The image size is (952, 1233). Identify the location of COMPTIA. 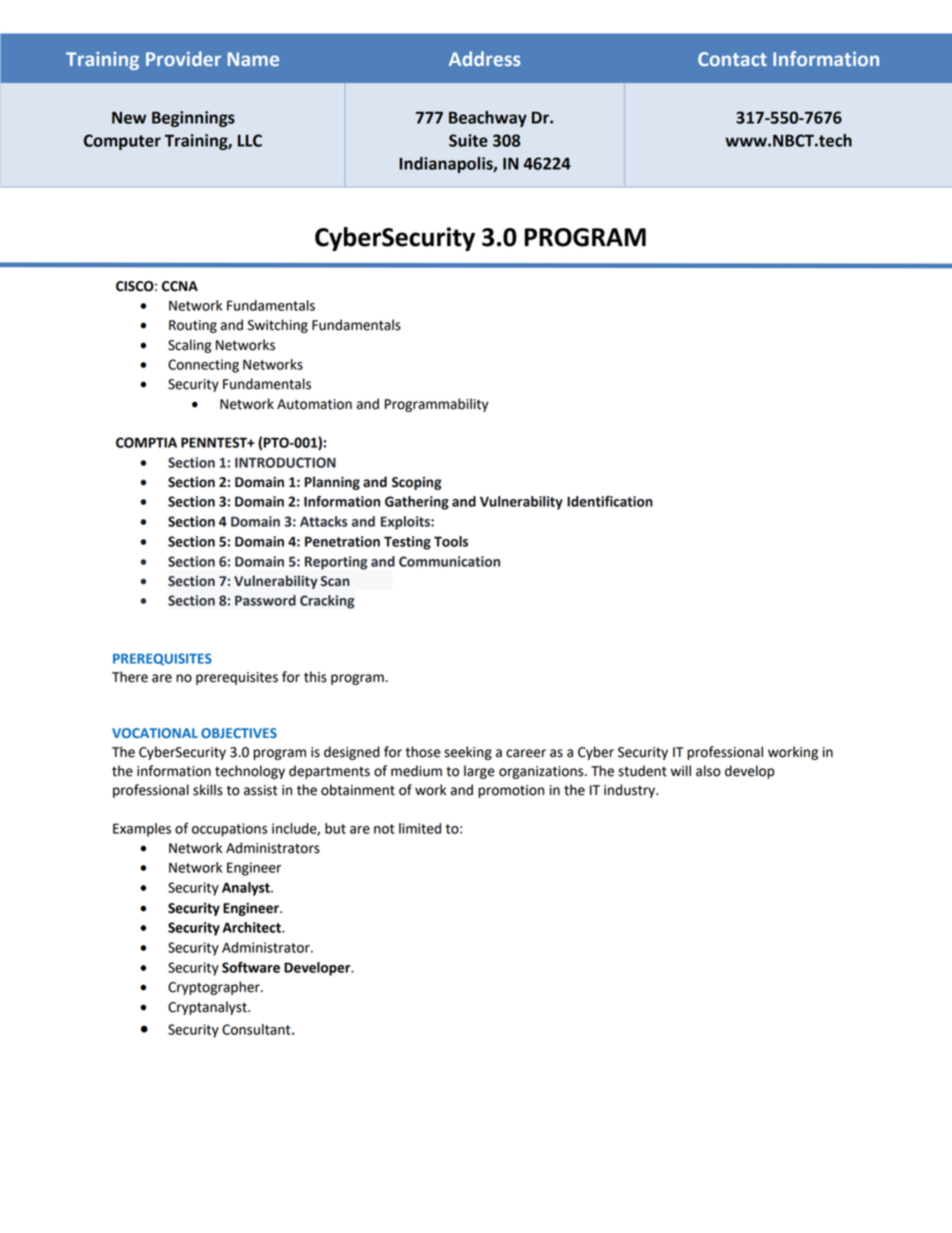
(146, 442).
